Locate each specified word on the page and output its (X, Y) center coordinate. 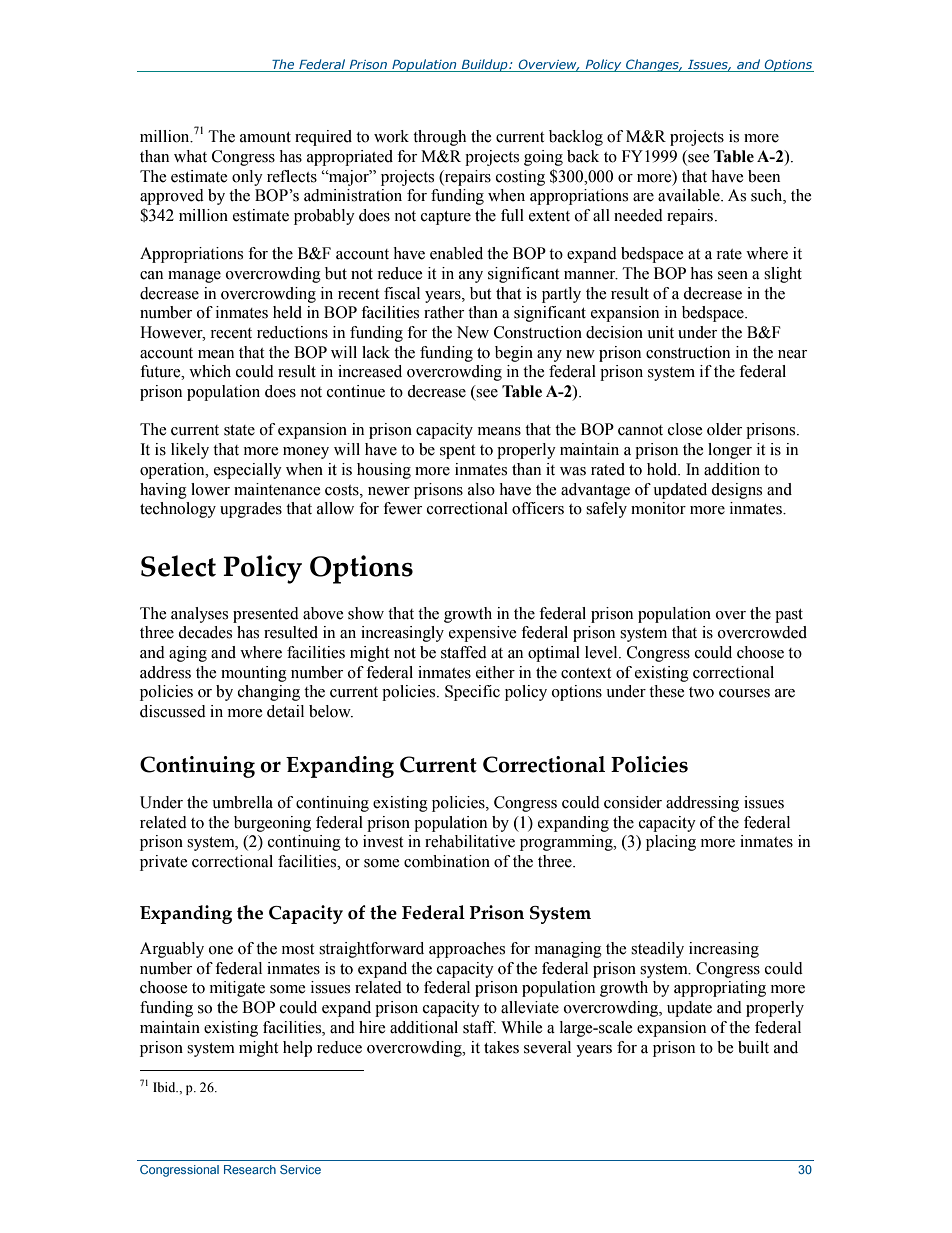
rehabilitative (470, 841)
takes (501, 1047)
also (481, 489)
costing (520, 178)
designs (736, 491)
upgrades (251, 510)
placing (671, 843)
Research (250, 1169)
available (690, 195)
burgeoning (272, 824)
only (247, 178)
